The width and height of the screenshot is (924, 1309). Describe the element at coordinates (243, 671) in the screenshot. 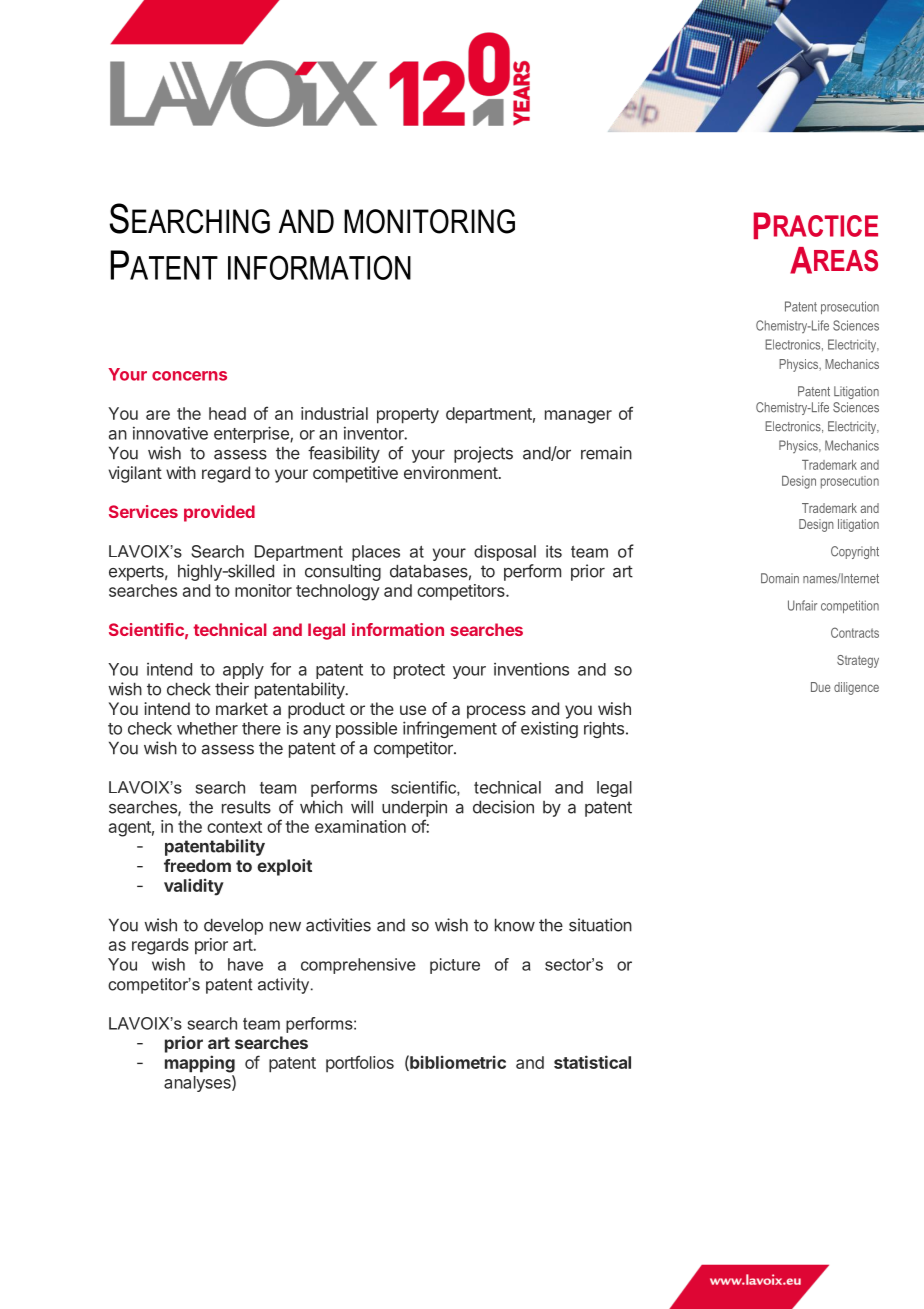

I see `apply` at that location.
